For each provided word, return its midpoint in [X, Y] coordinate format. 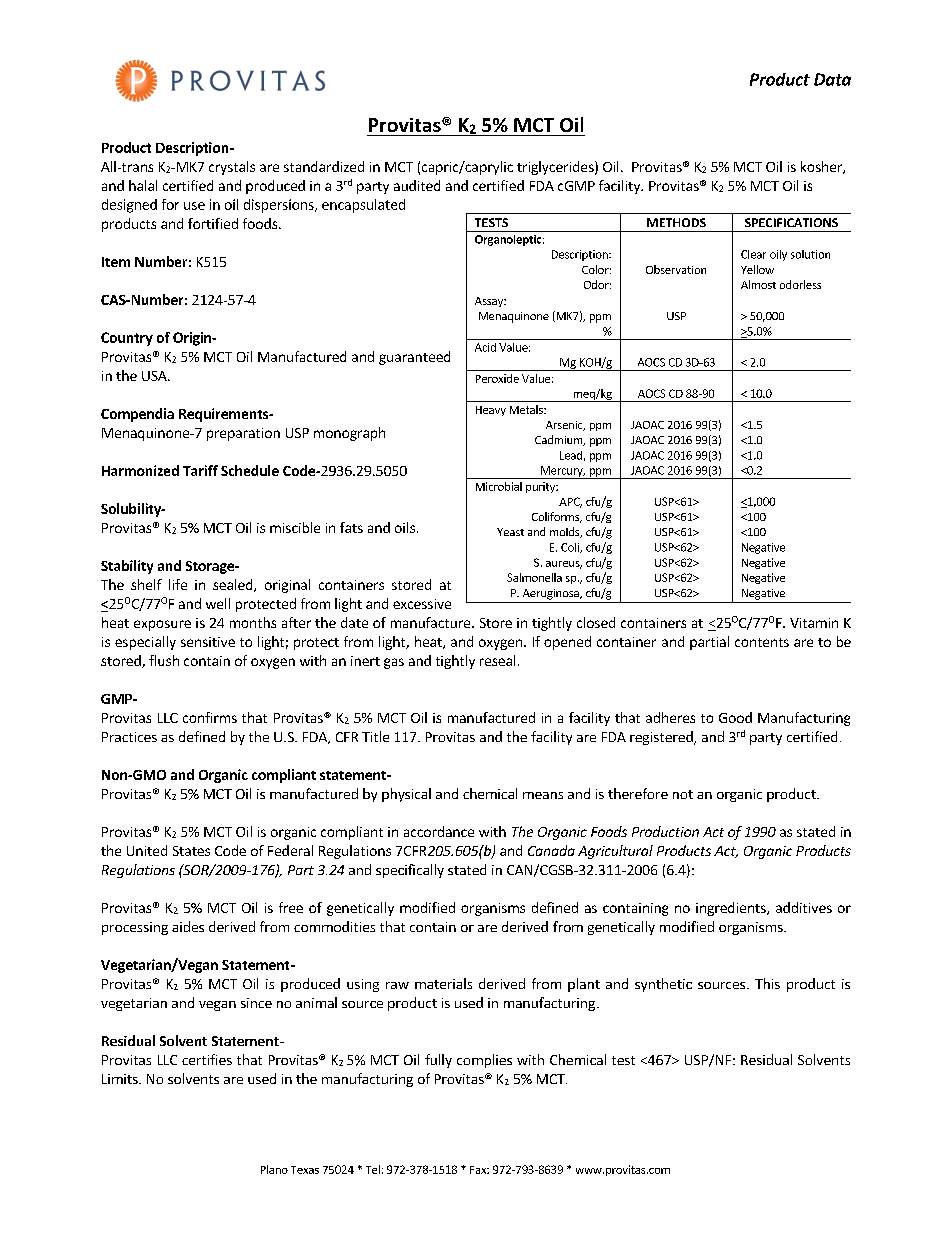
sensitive [208, 642]
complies [484, 1061]
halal [143, 185]
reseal [497, 660]
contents [762, 642]
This [767, 983]
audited [417, 185]
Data [832, 79]
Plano [274, 1169]
